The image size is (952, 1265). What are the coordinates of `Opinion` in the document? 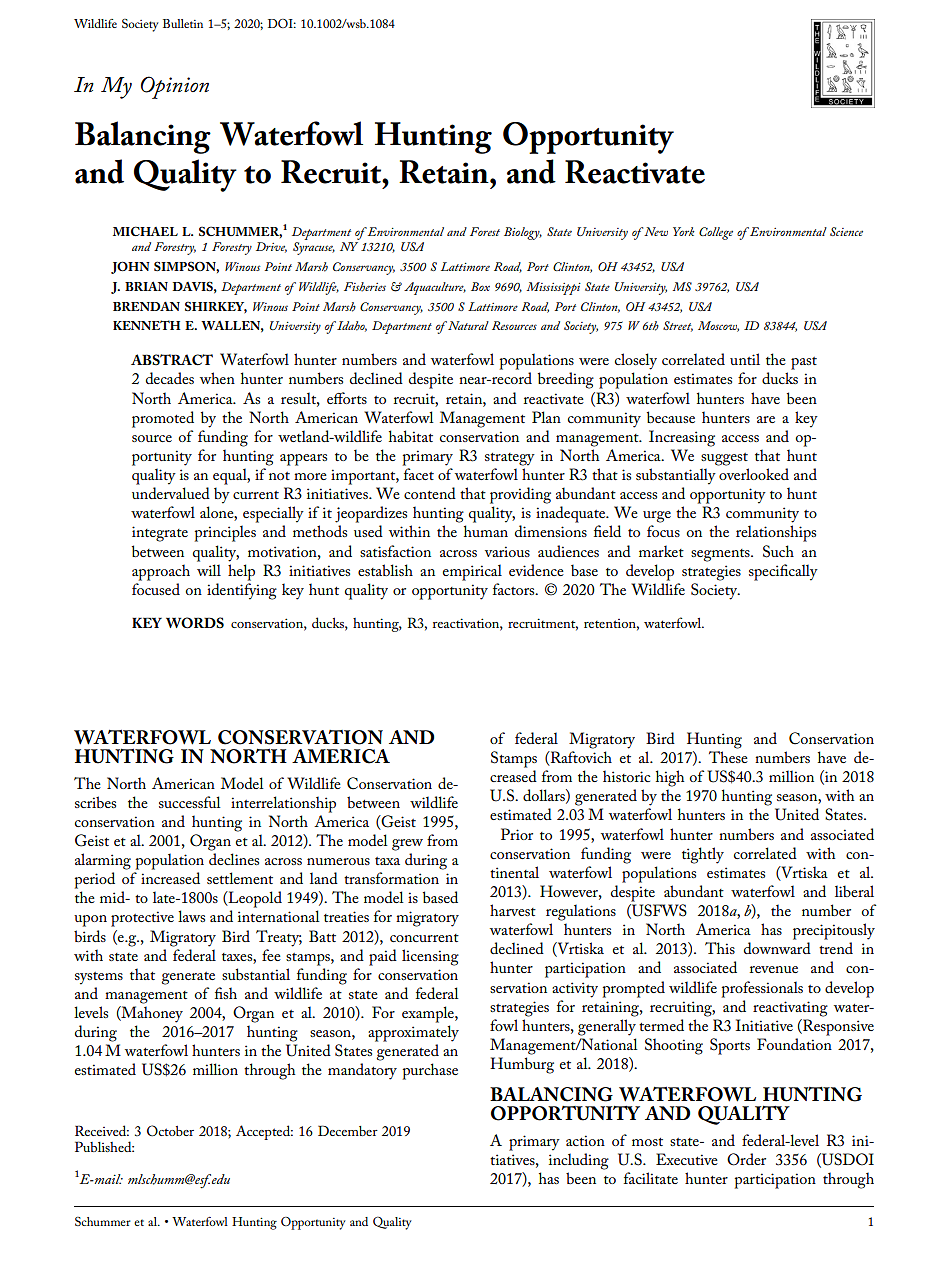 It's located at (175, 87).
